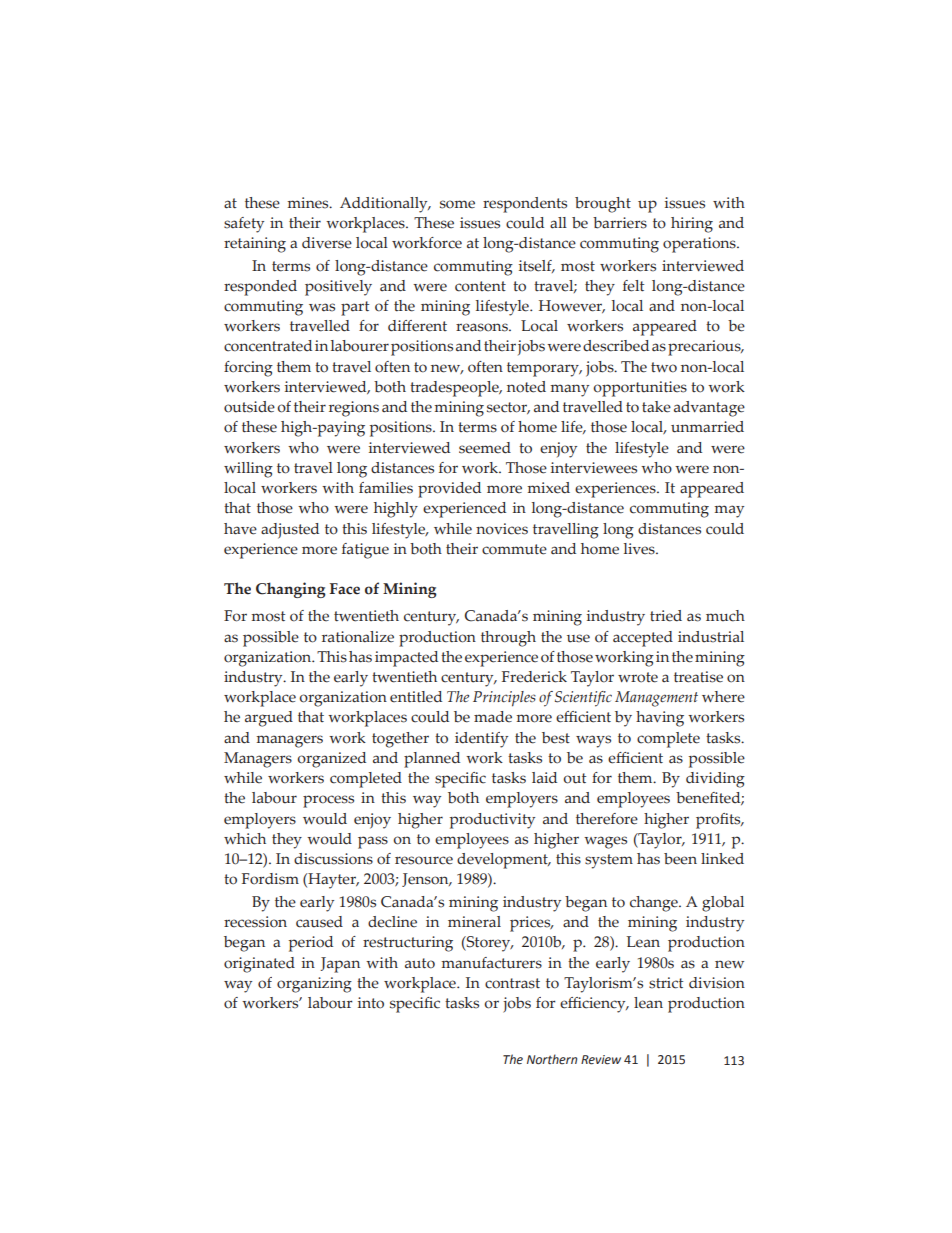 The width and height of the screenshot is (952, 1233). Describe the element at coordinates (481, 740) in the screenshot. I see `identify` at that location.
